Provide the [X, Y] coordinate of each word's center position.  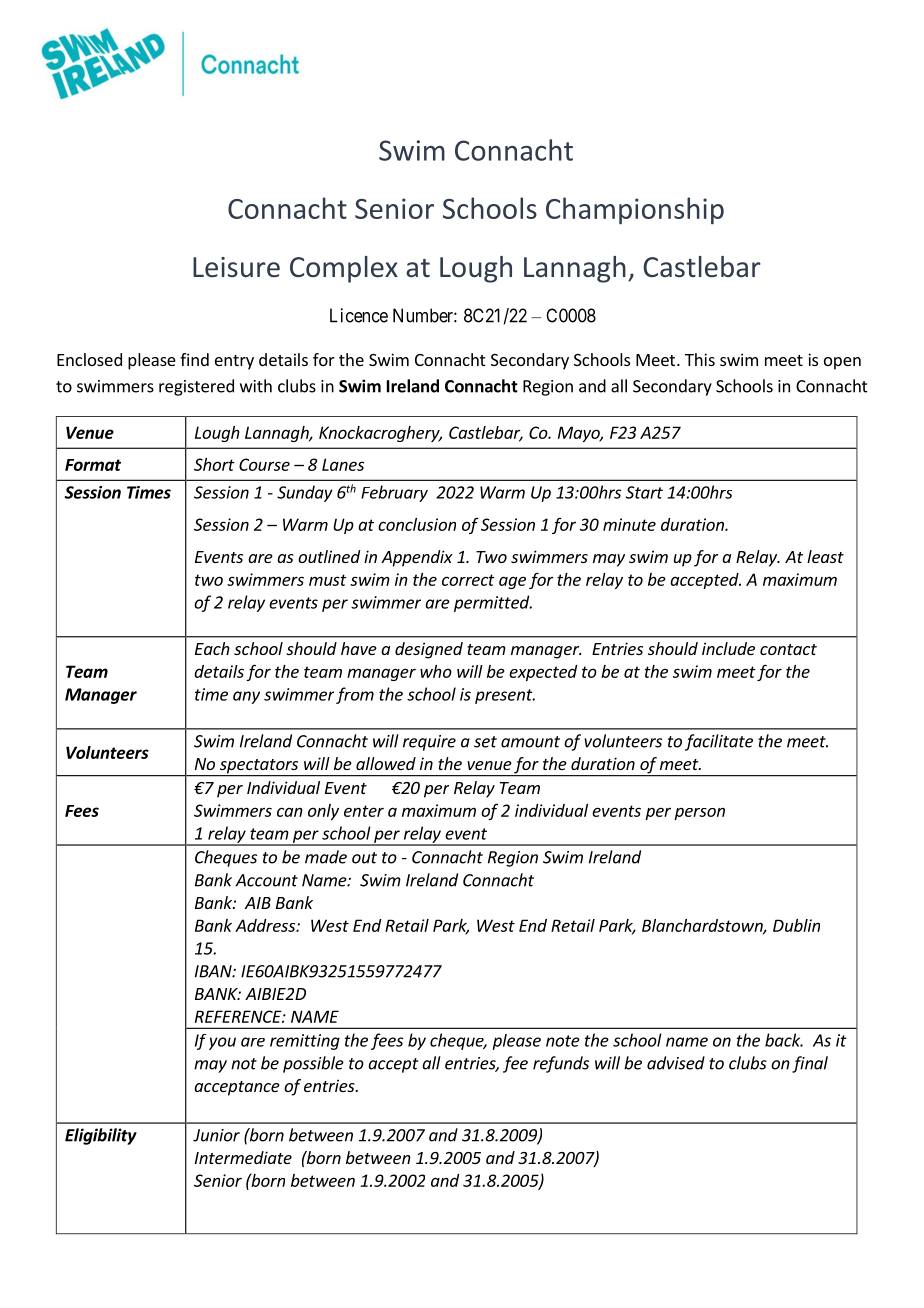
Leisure [236, 267]
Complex [344, 269]
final [810, 1064]
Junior [216, 1135]
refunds [561, 1064]
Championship [635, 211]
